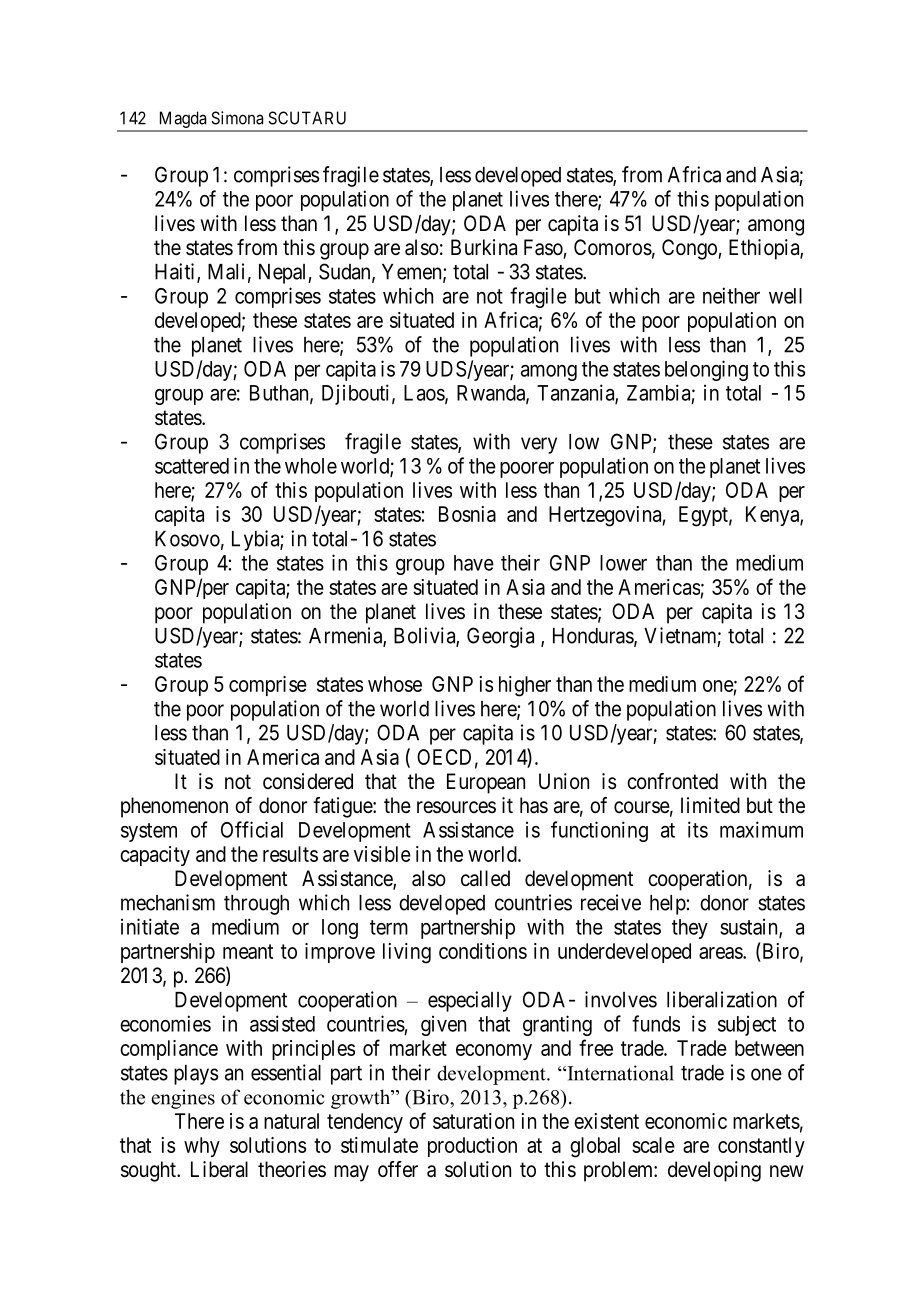 The image size is (924, 1305). What do you see at coordinates (472, 1147) in the screenshot?
I see `production` at bounding box center [472, 1147].
